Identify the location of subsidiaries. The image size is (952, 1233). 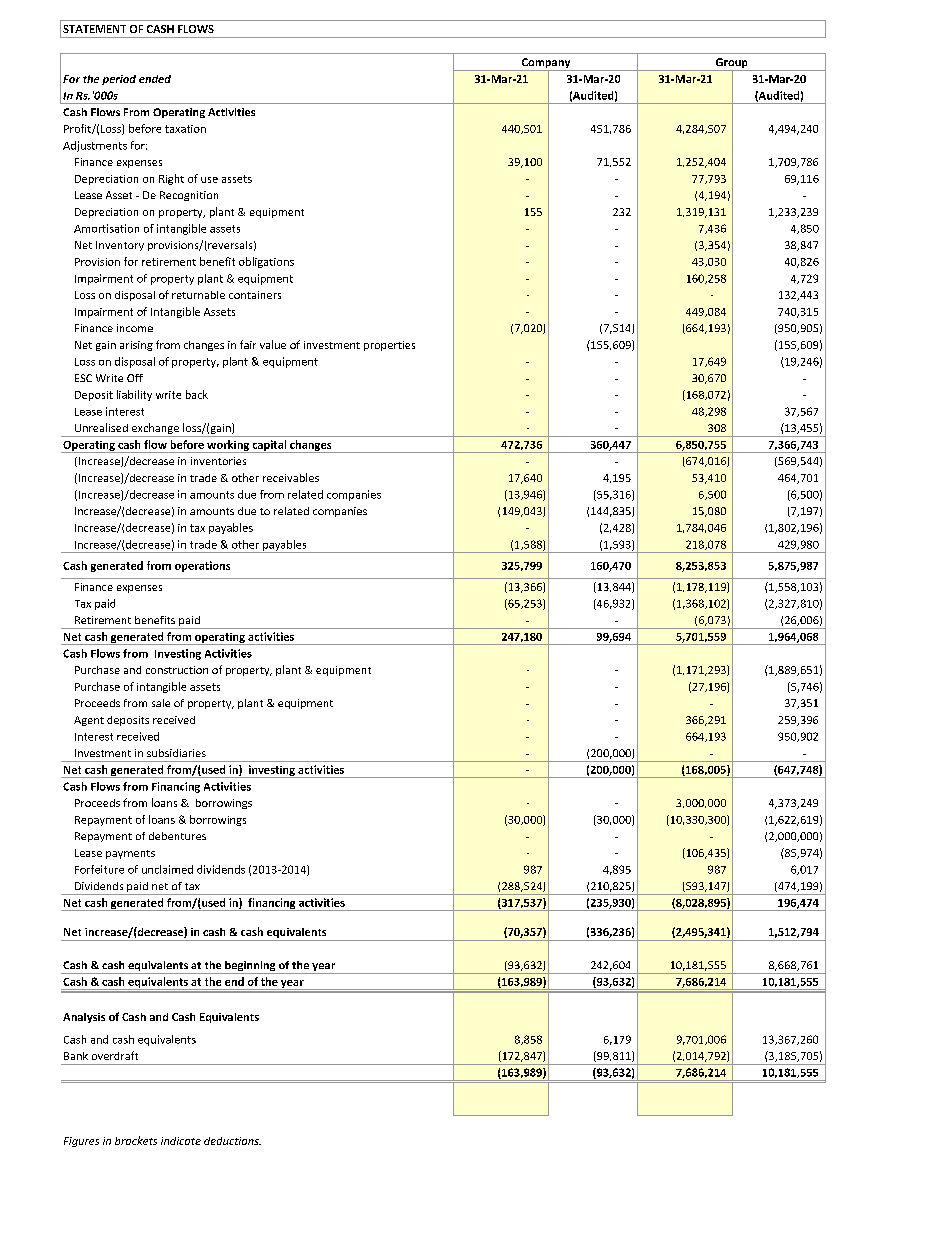
(176, 753).
